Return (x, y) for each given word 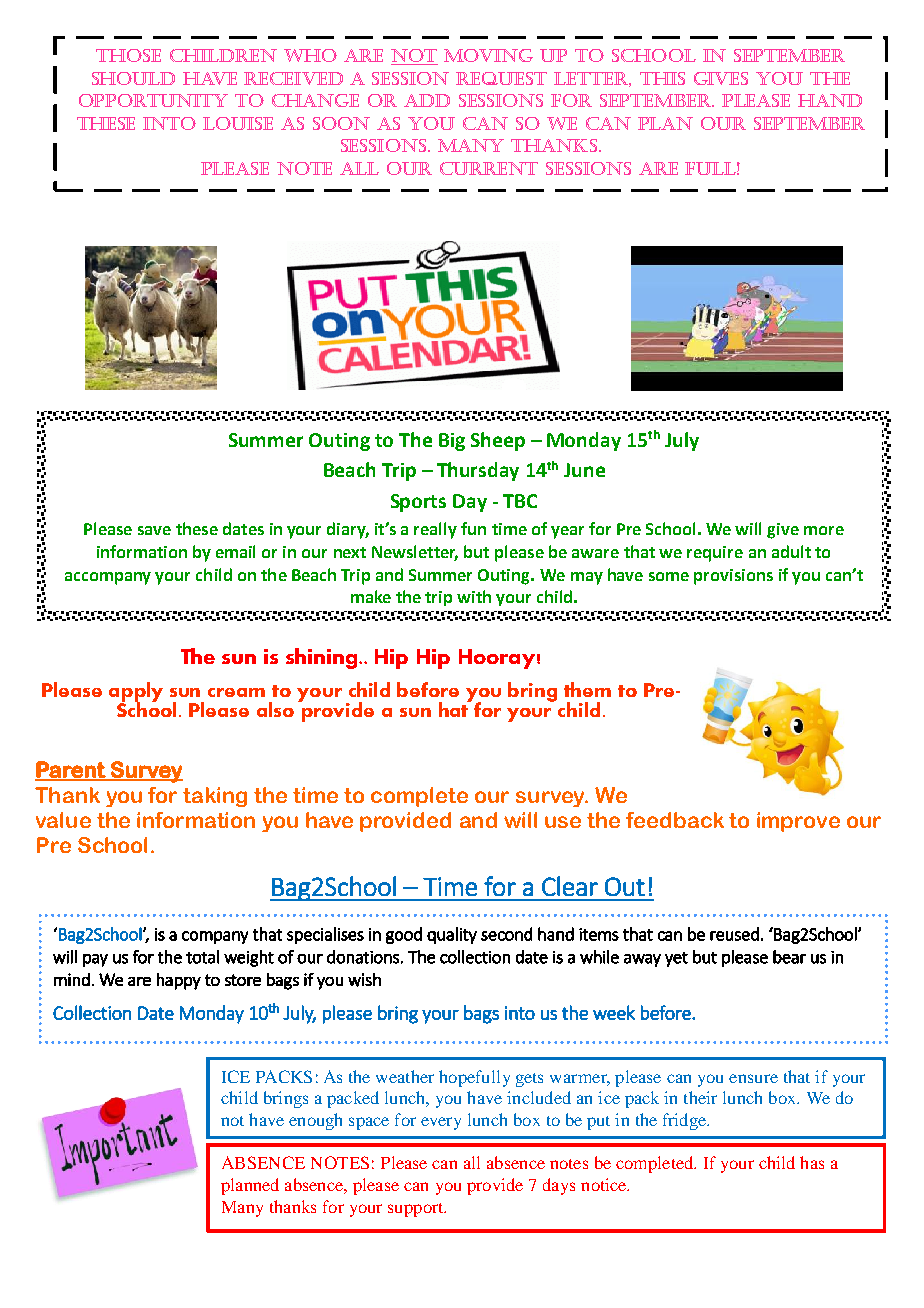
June (584, 470)
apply (136, 693)
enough (315, 1121)
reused (734, 934)
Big (452, 442)
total (202, 957)
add (427, 100)
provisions (733, 577)
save (154, 530)
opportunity (153, 100)
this (662, 78)
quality (452, 935)
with (474, 596)
